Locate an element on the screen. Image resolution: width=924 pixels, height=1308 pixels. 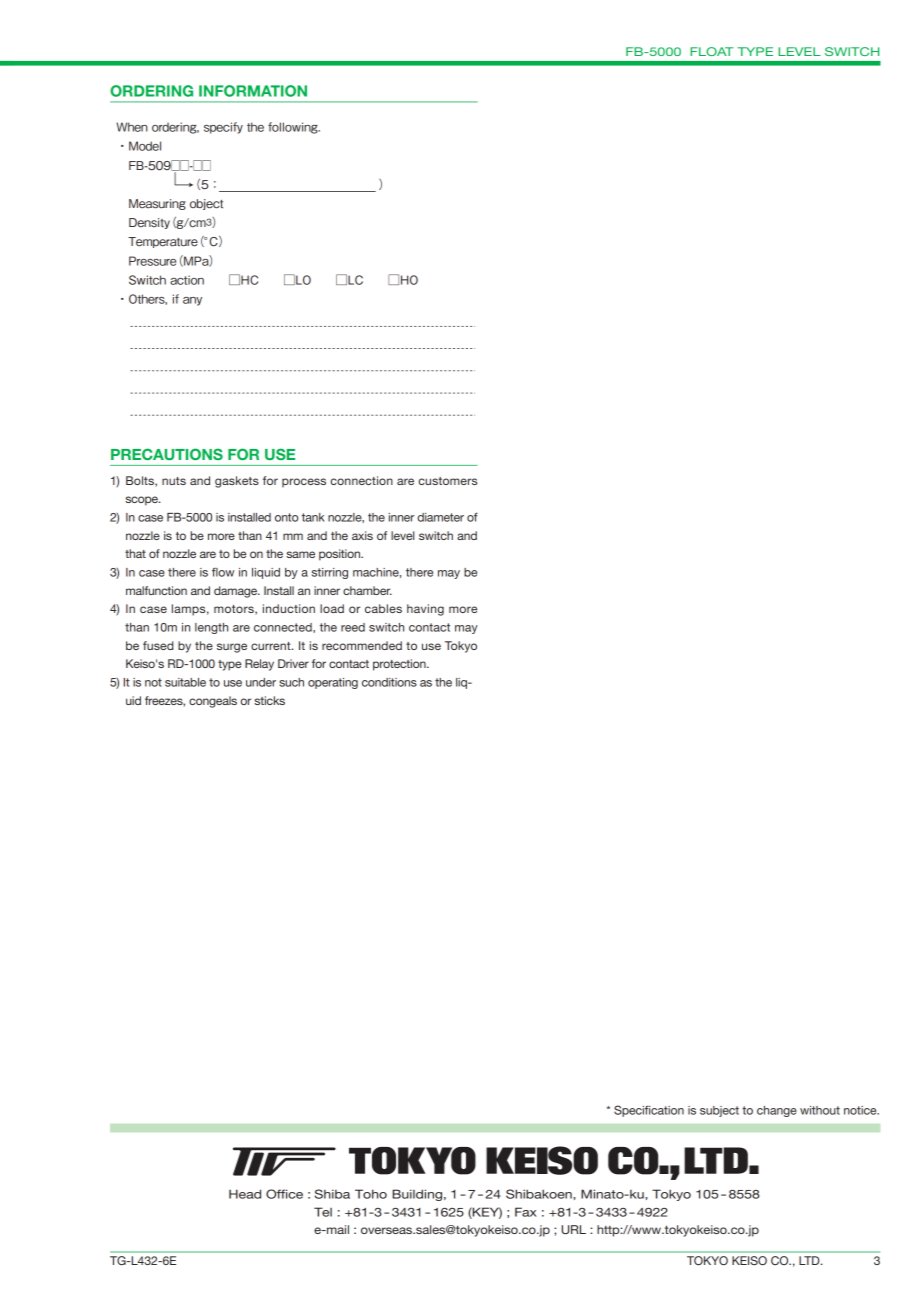
length is located at coordinates (211, 628).
